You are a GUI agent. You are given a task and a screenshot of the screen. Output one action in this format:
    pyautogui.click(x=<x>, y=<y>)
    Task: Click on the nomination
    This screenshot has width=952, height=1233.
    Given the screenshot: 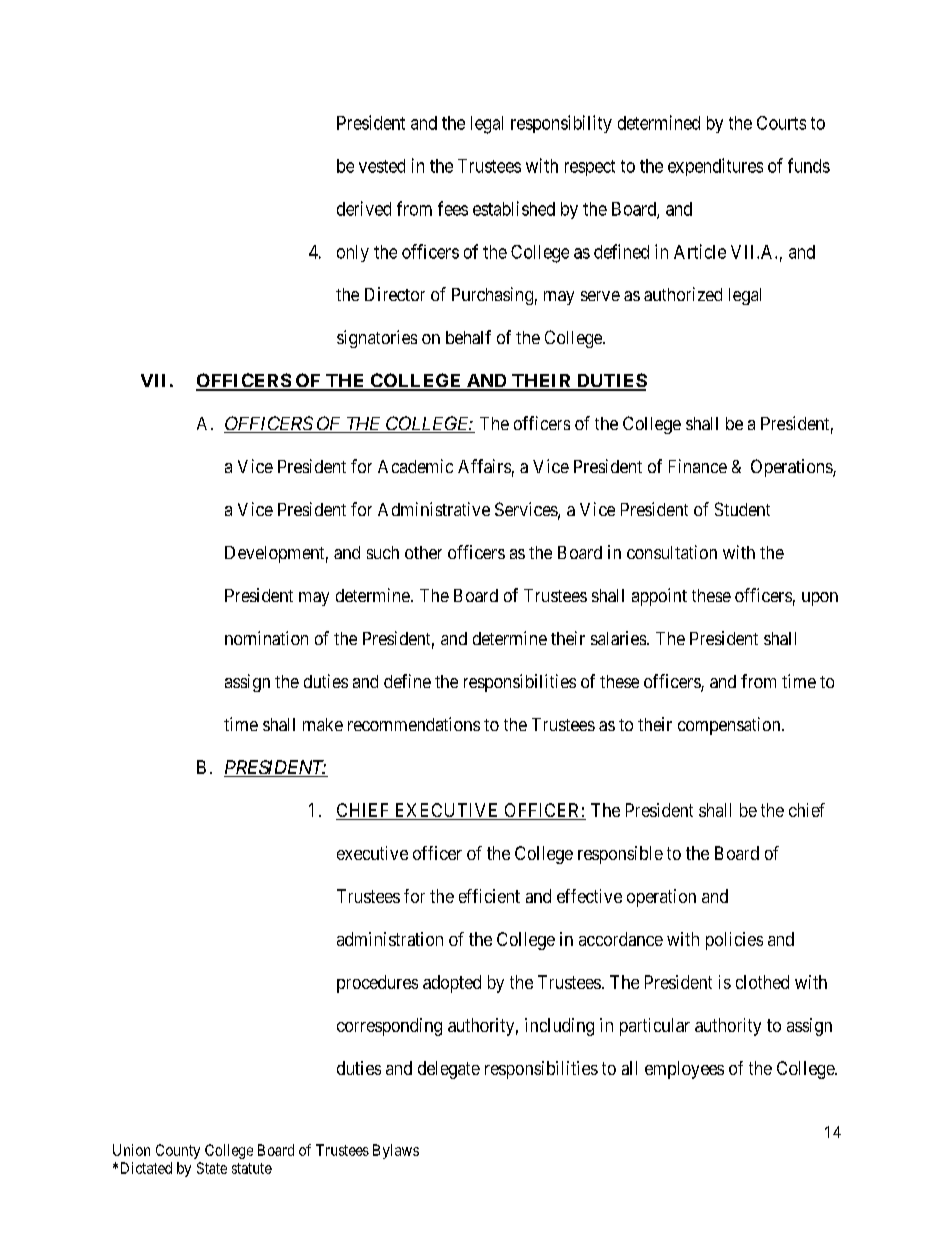 What is the action you would take?
    pyautogui.click(x=266, y=638)
